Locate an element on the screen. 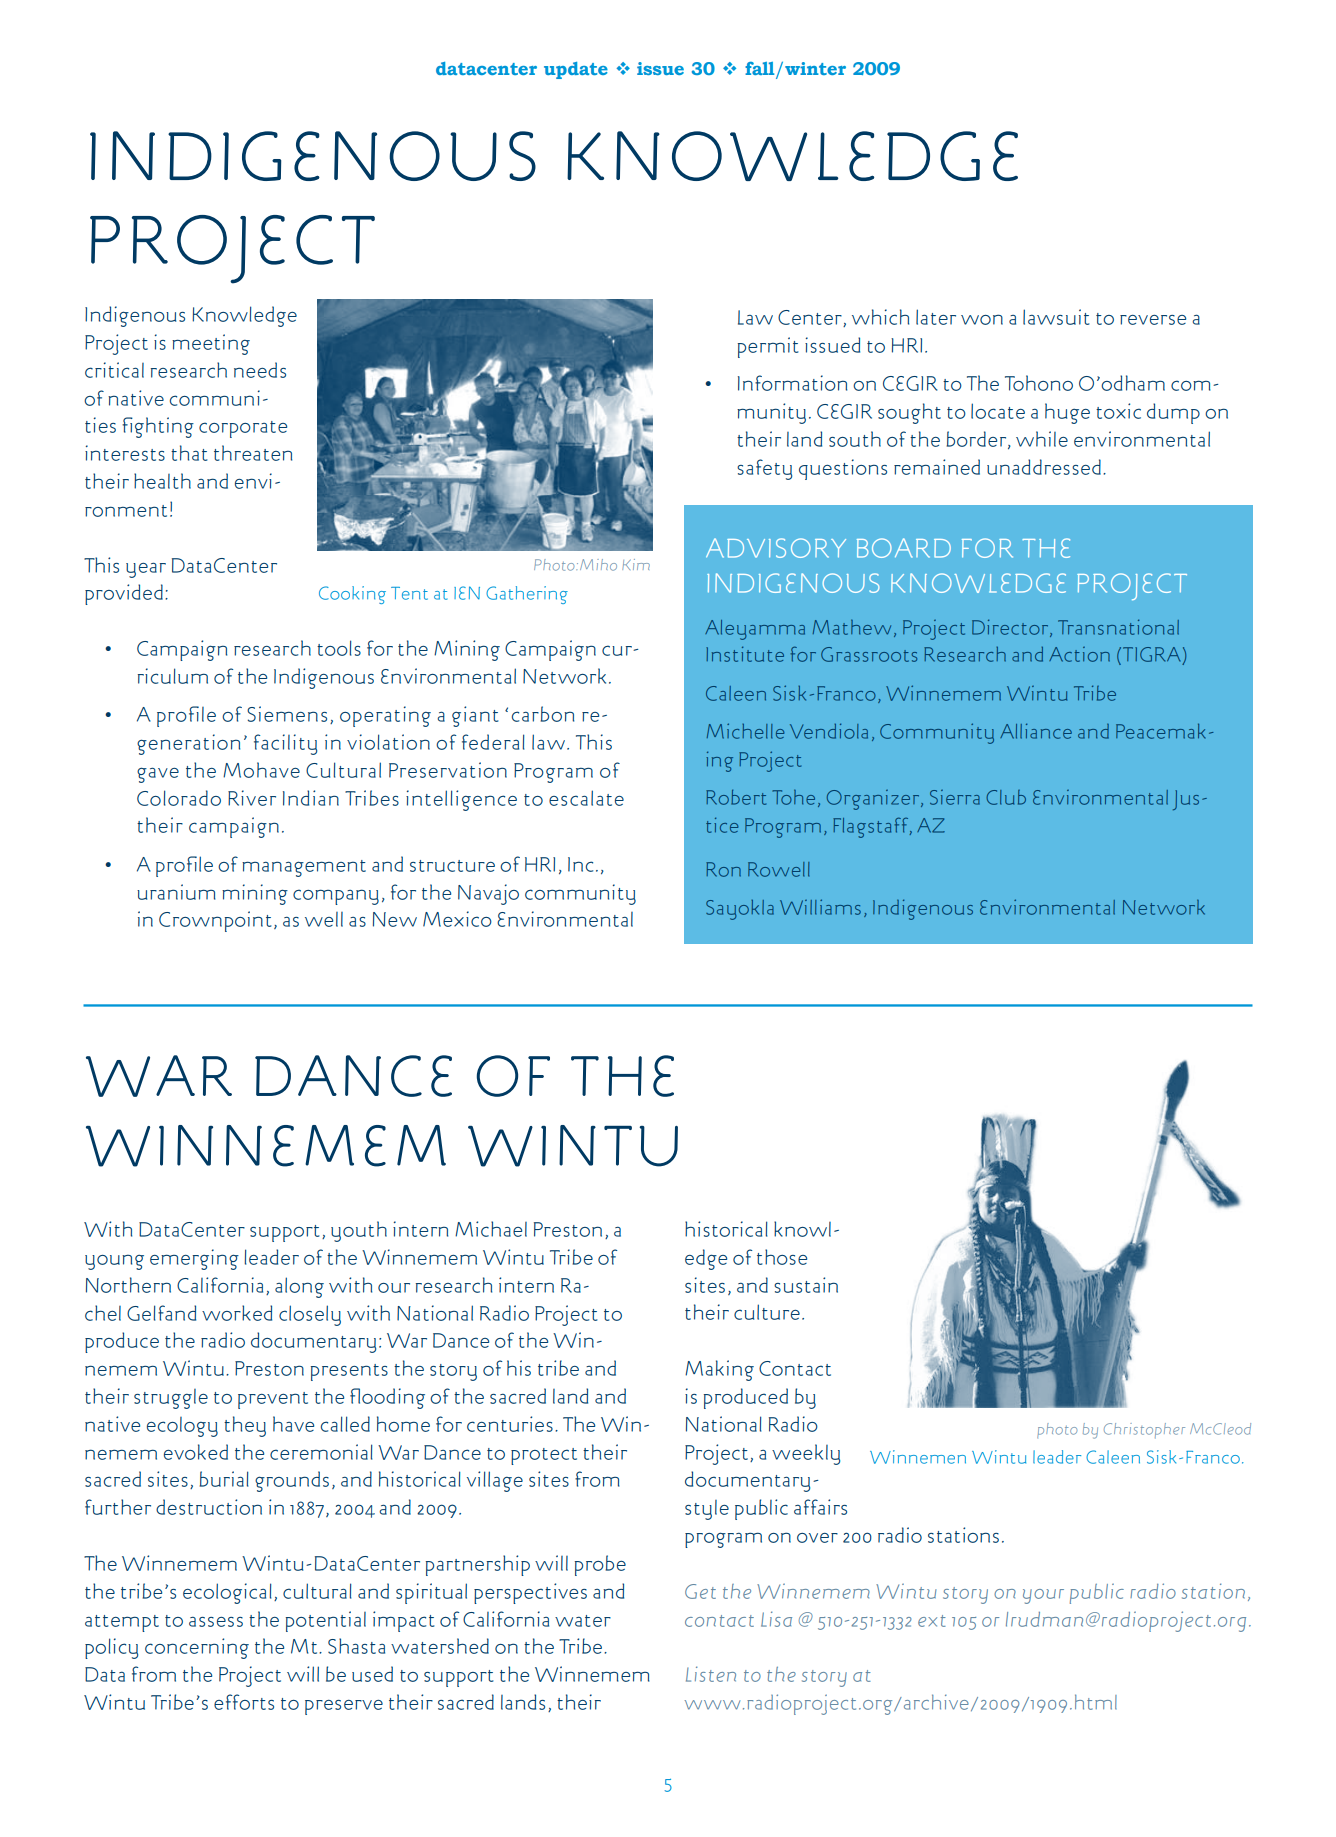 Image resolution: width=1336 pixels, height=1837 pixels. lawsuit is located at coordinates (1056, 317).
